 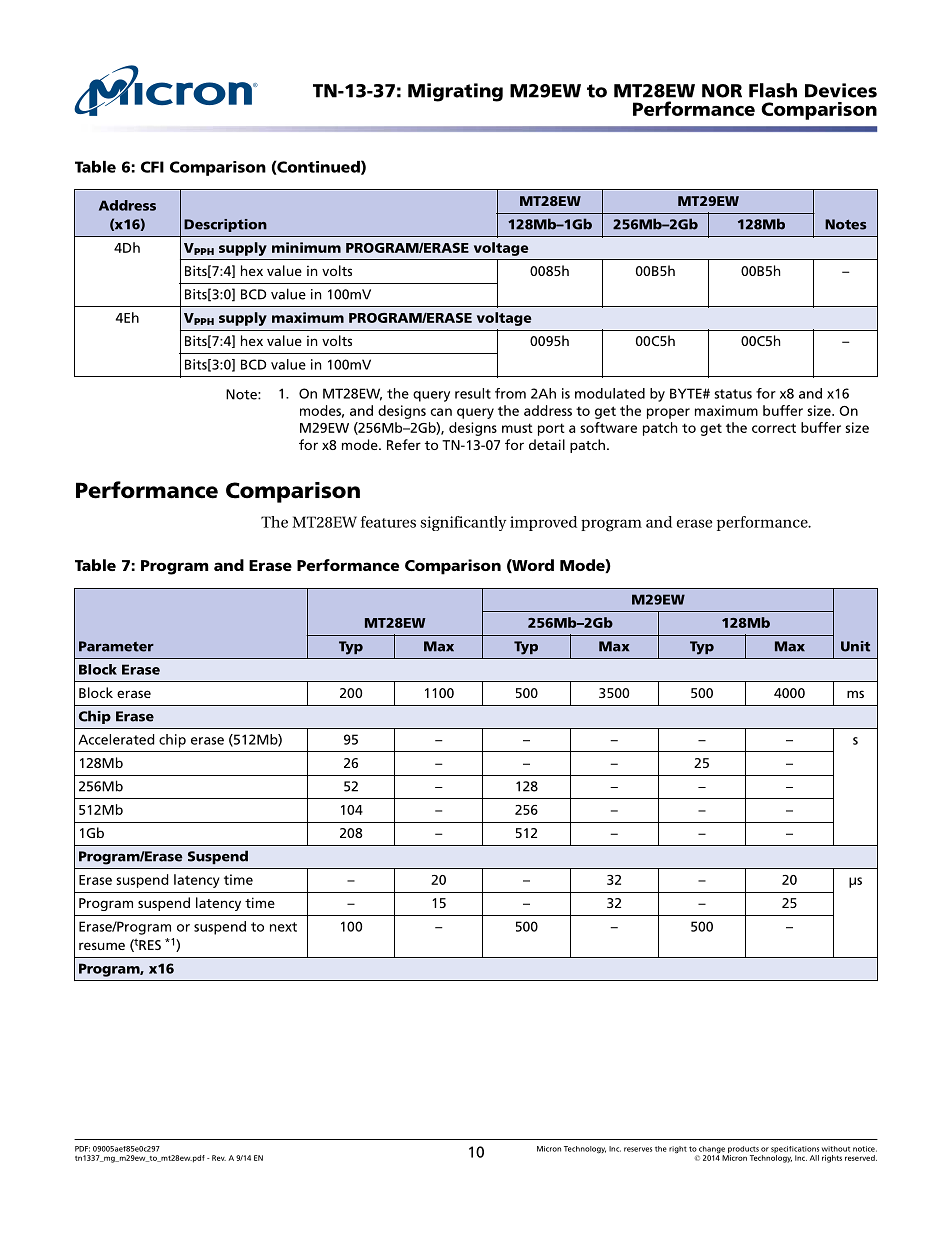 I want to click on Migrating, so click(x=455, y=92).
